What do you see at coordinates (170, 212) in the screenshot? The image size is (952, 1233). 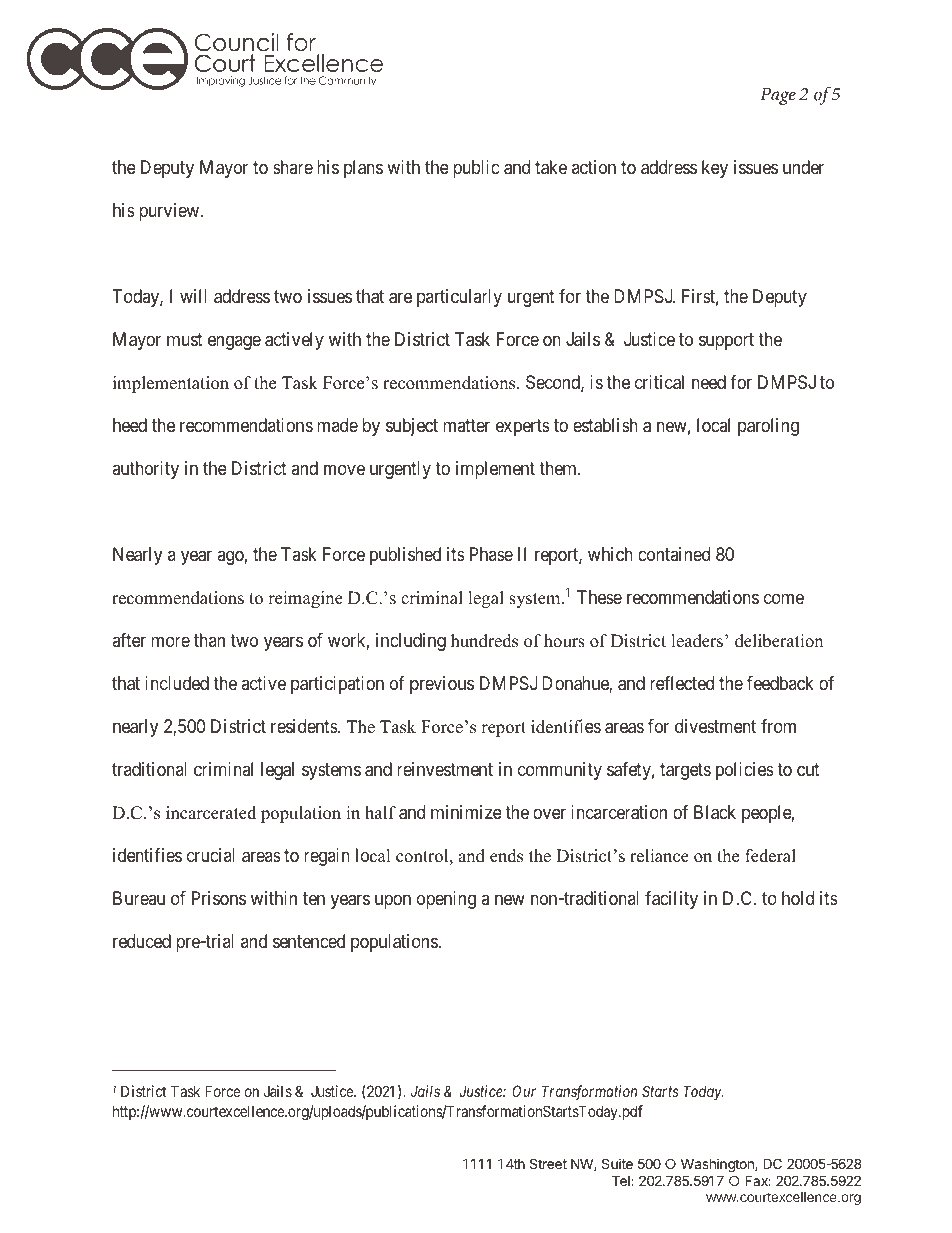 I see `purview` at bounding box center [170, 212].
